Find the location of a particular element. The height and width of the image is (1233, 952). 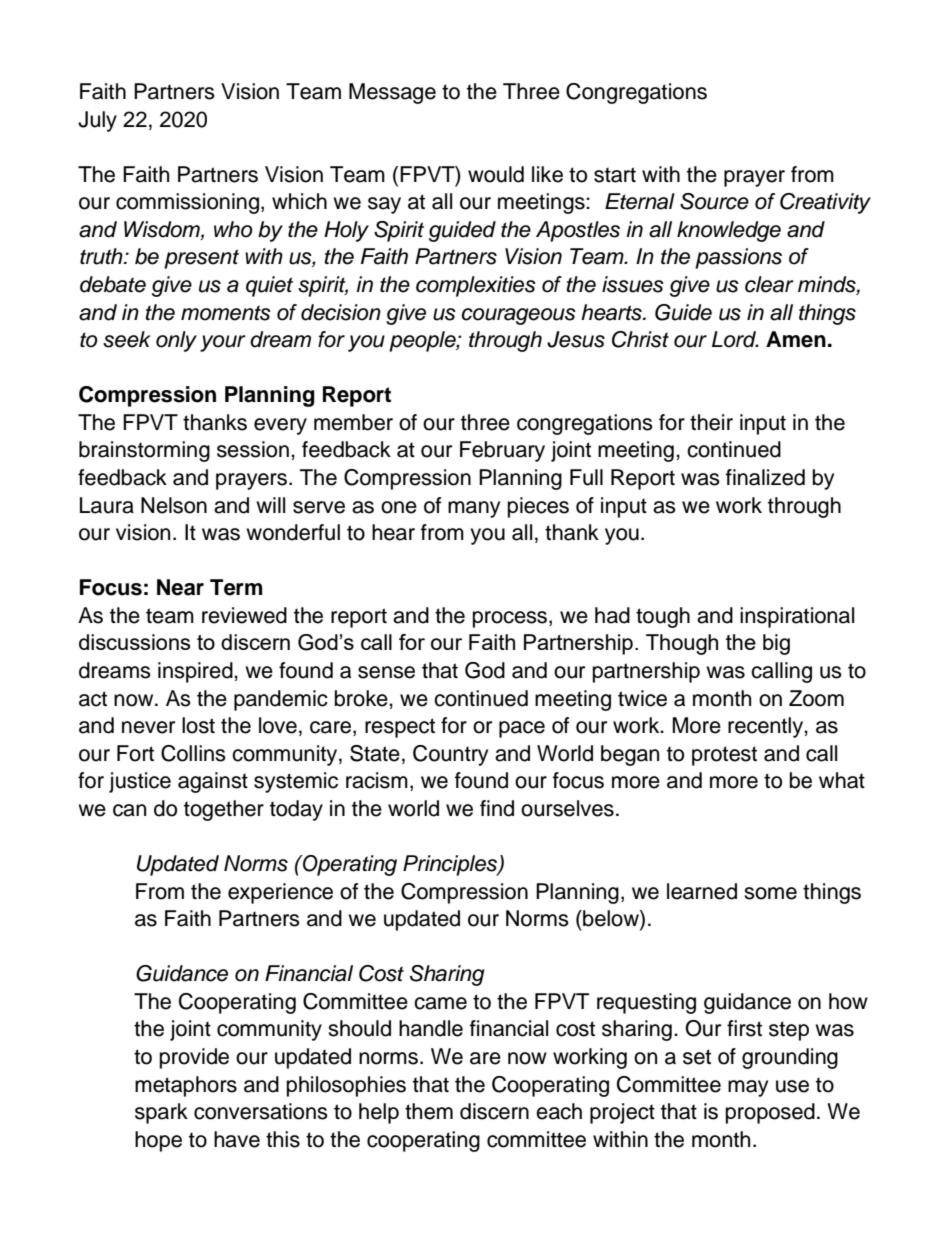

Near is located at coordinates (180, 587).
